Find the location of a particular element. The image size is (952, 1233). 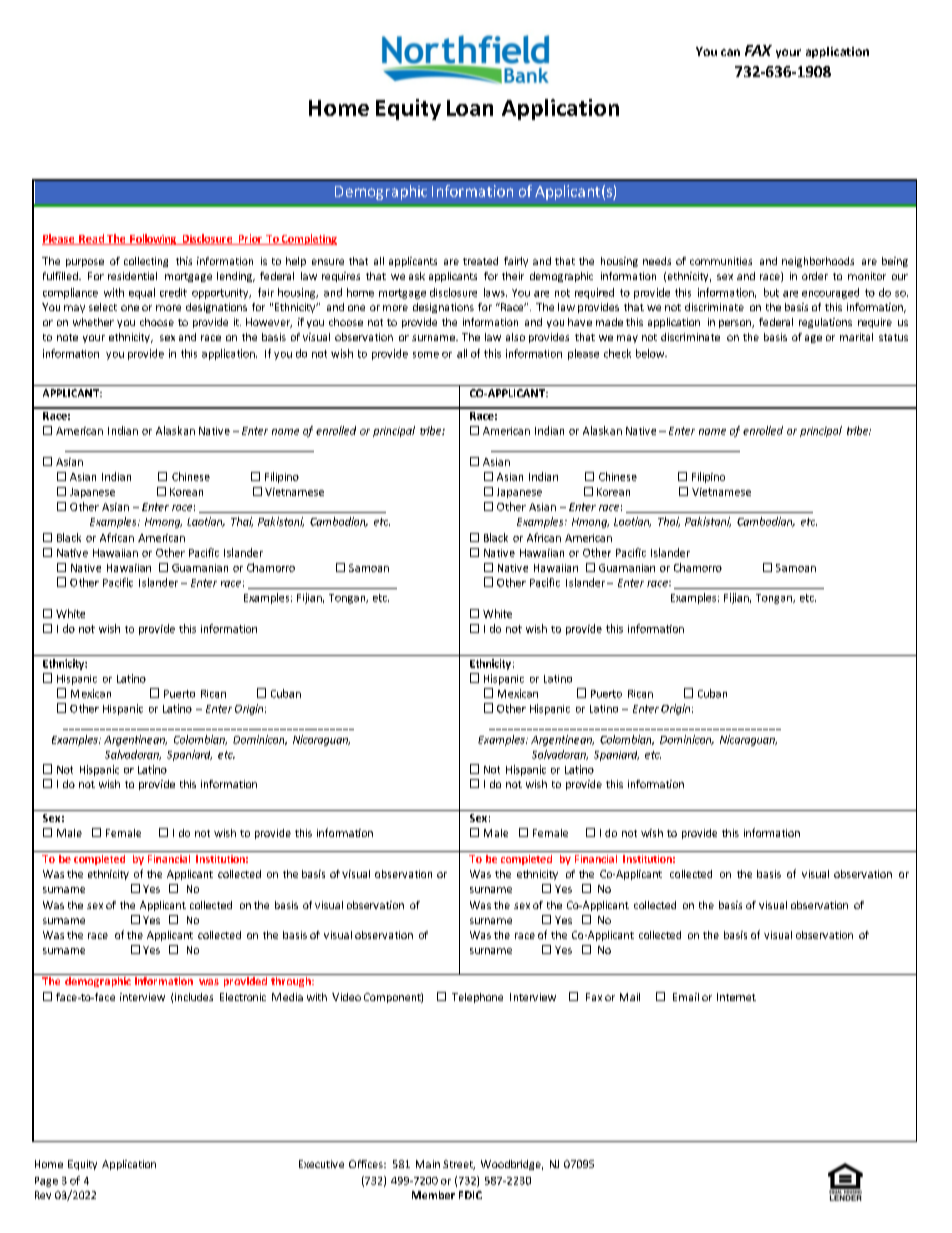

Loan is located at coordinates (470, 108).
